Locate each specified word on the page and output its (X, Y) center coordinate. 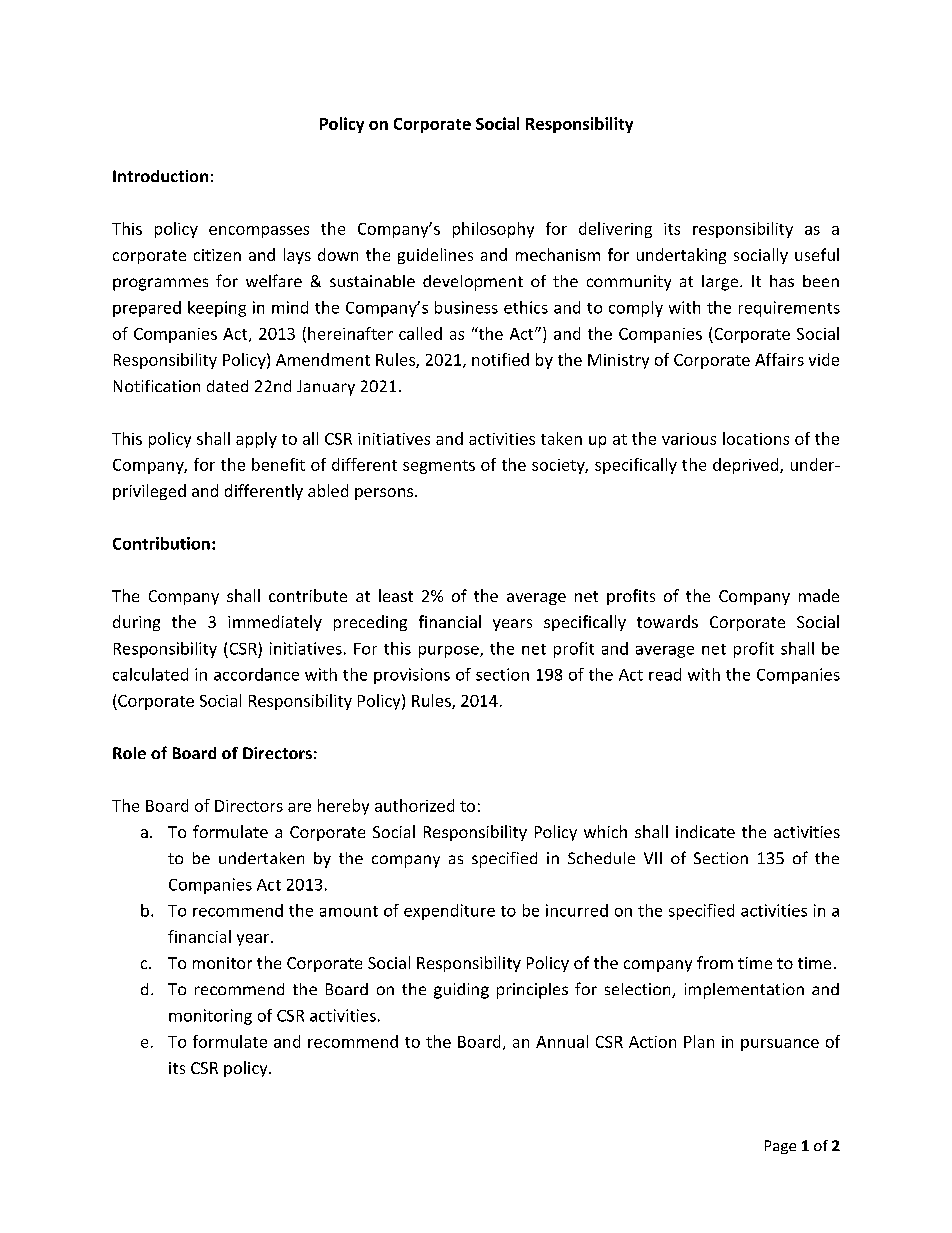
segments (439, 467)
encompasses (259, 232)
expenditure (449, 912)
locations (756, 438)
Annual (562, 1041)
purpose (450, 652)
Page (780, 1147)
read (665, 674)
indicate (705, 831)
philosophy (493, 230)
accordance (256, 674)
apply (256, 440)
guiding (461, 991)
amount (349, 911)
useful (817, 254)
